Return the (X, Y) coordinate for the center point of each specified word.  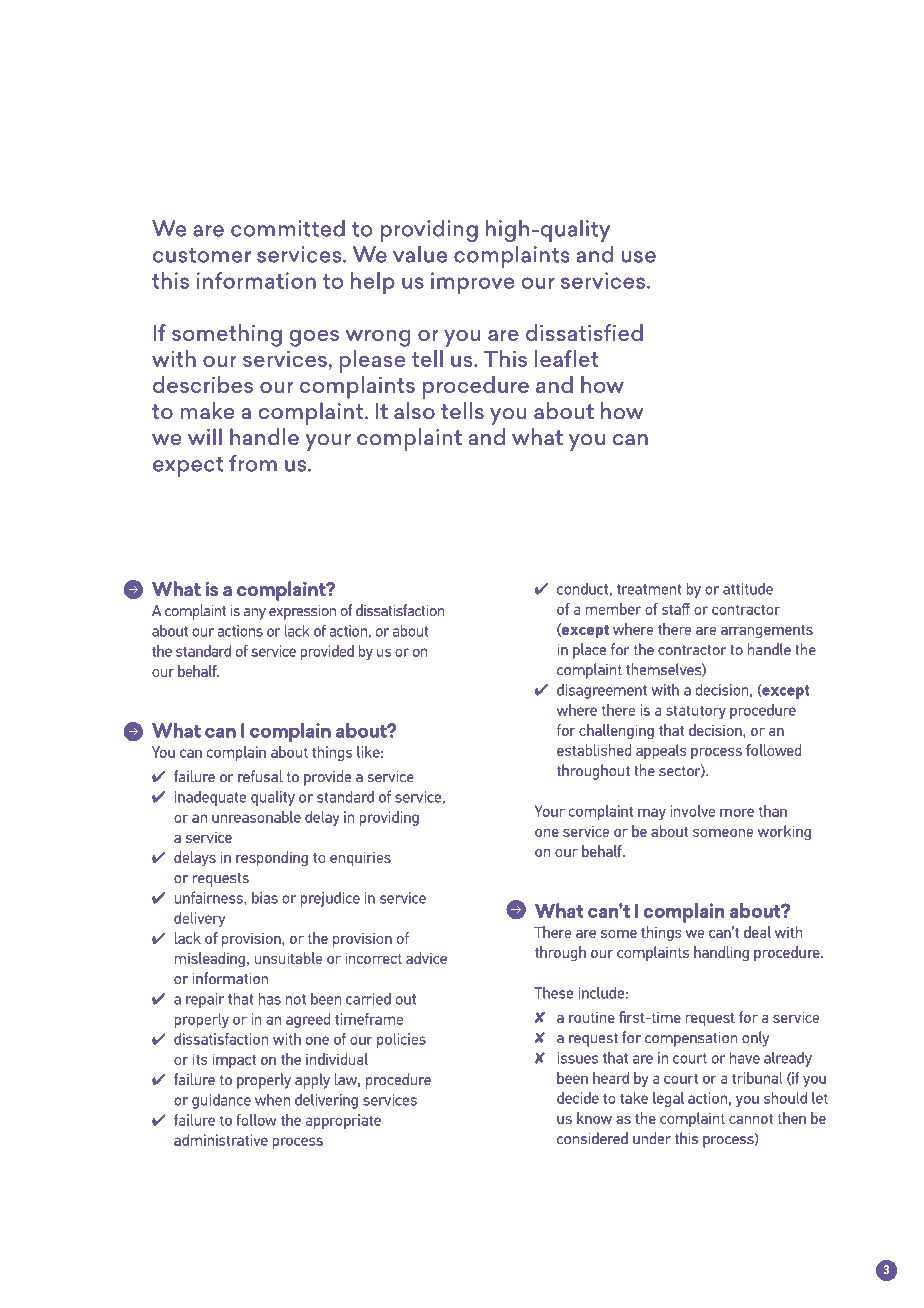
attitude (748, 589)
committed (288, 228)
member (613, 609)
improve (472, 283)
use (639, 257)
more (737, 812)
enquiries (360, 859)
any (255, 614)
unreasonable (256, 817)
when (272, 1099)
